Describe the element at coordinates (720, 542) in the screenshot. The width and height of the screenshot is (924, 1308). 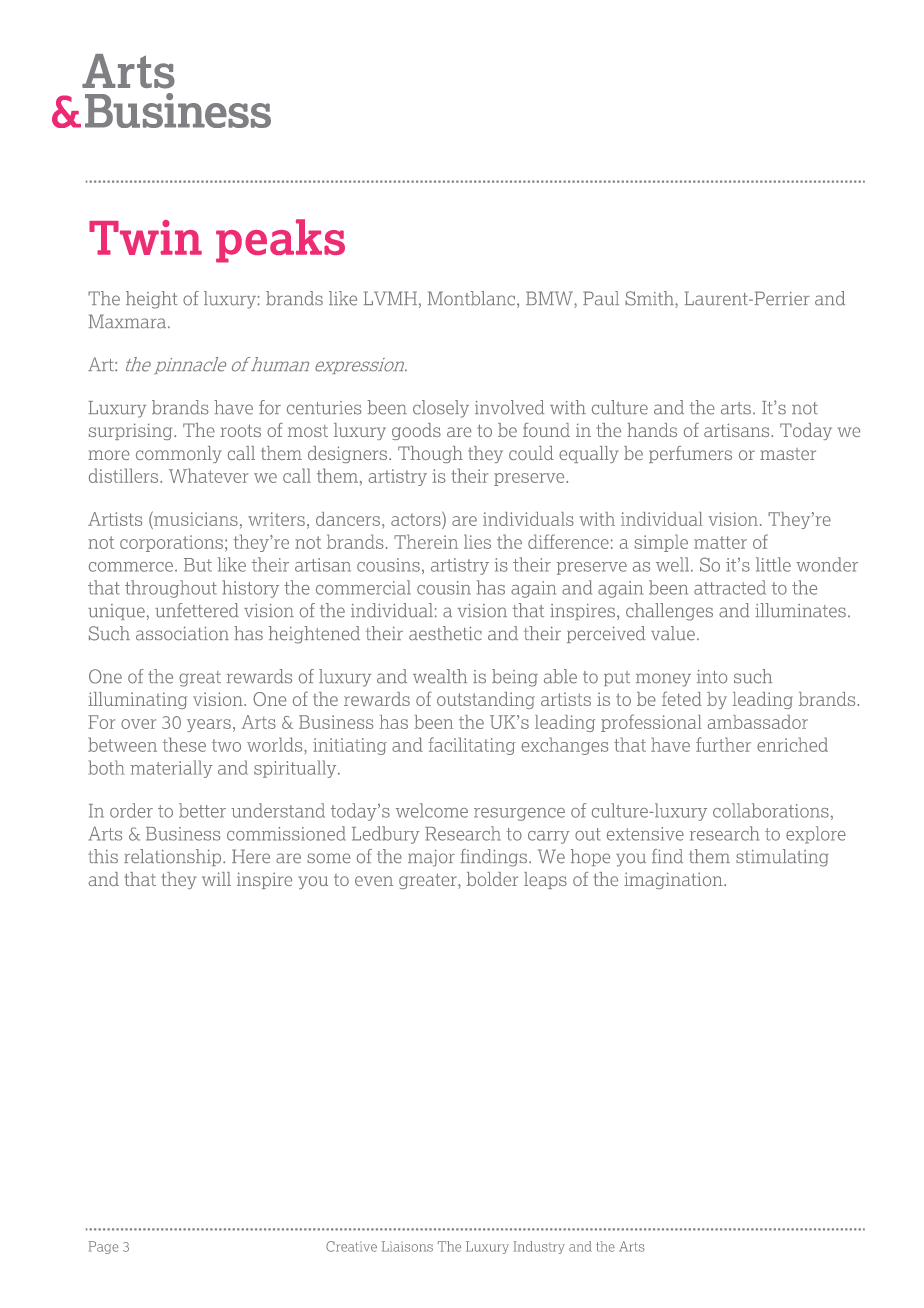
I see `matter` at that location.
